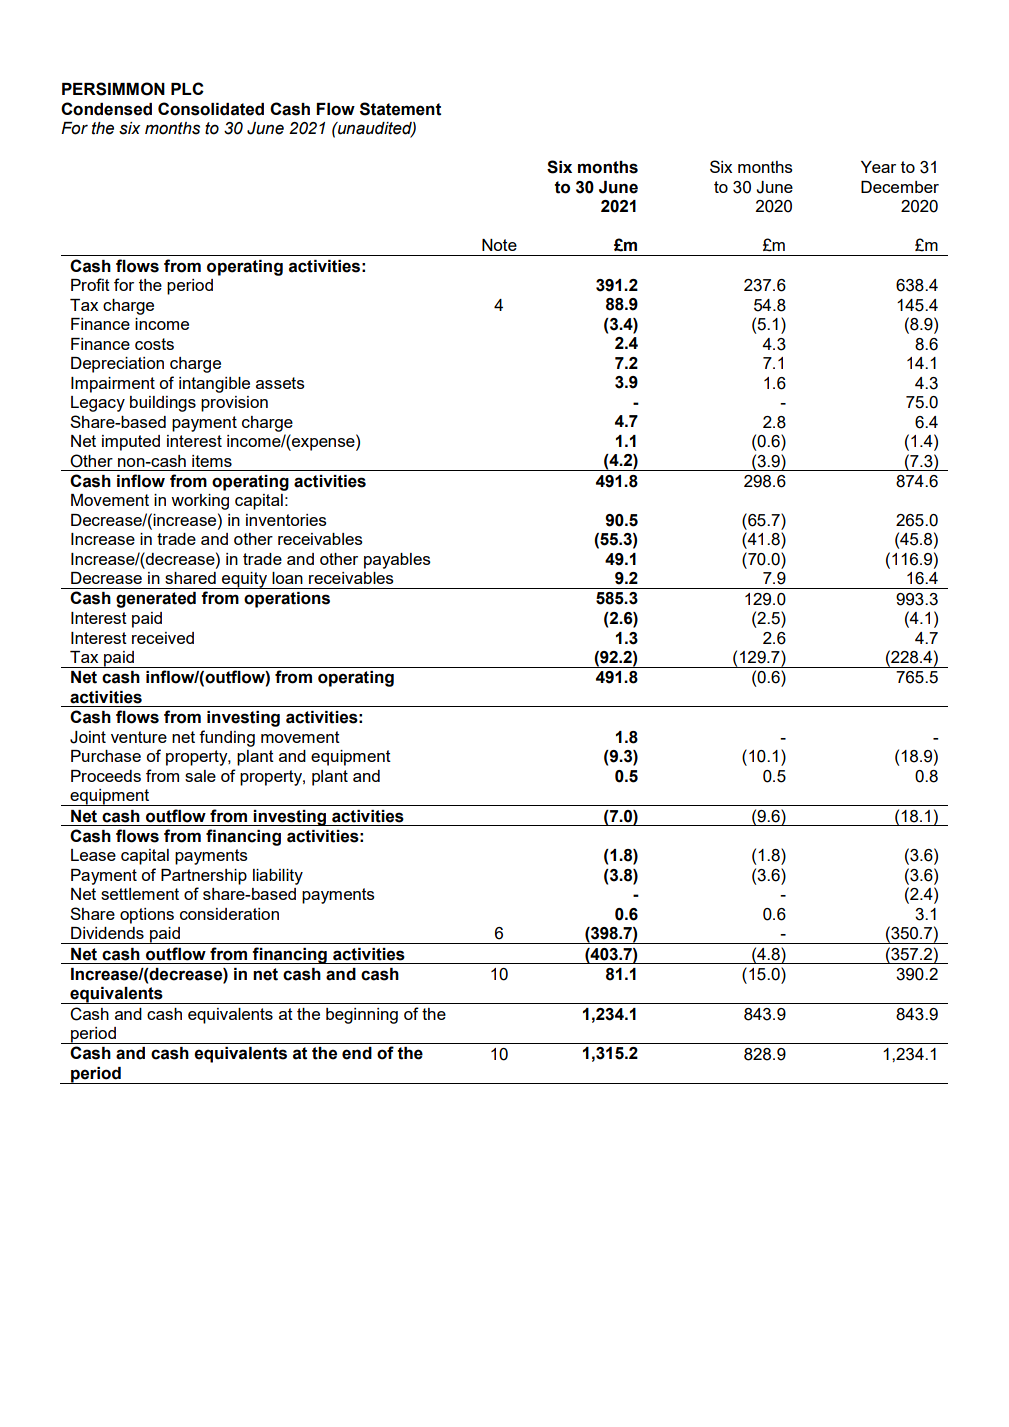 The height and width of the screenshot is (1427, 1009). Describe the element at coordinates (154, 344) in the screenshot. I see `costs` at that location.
